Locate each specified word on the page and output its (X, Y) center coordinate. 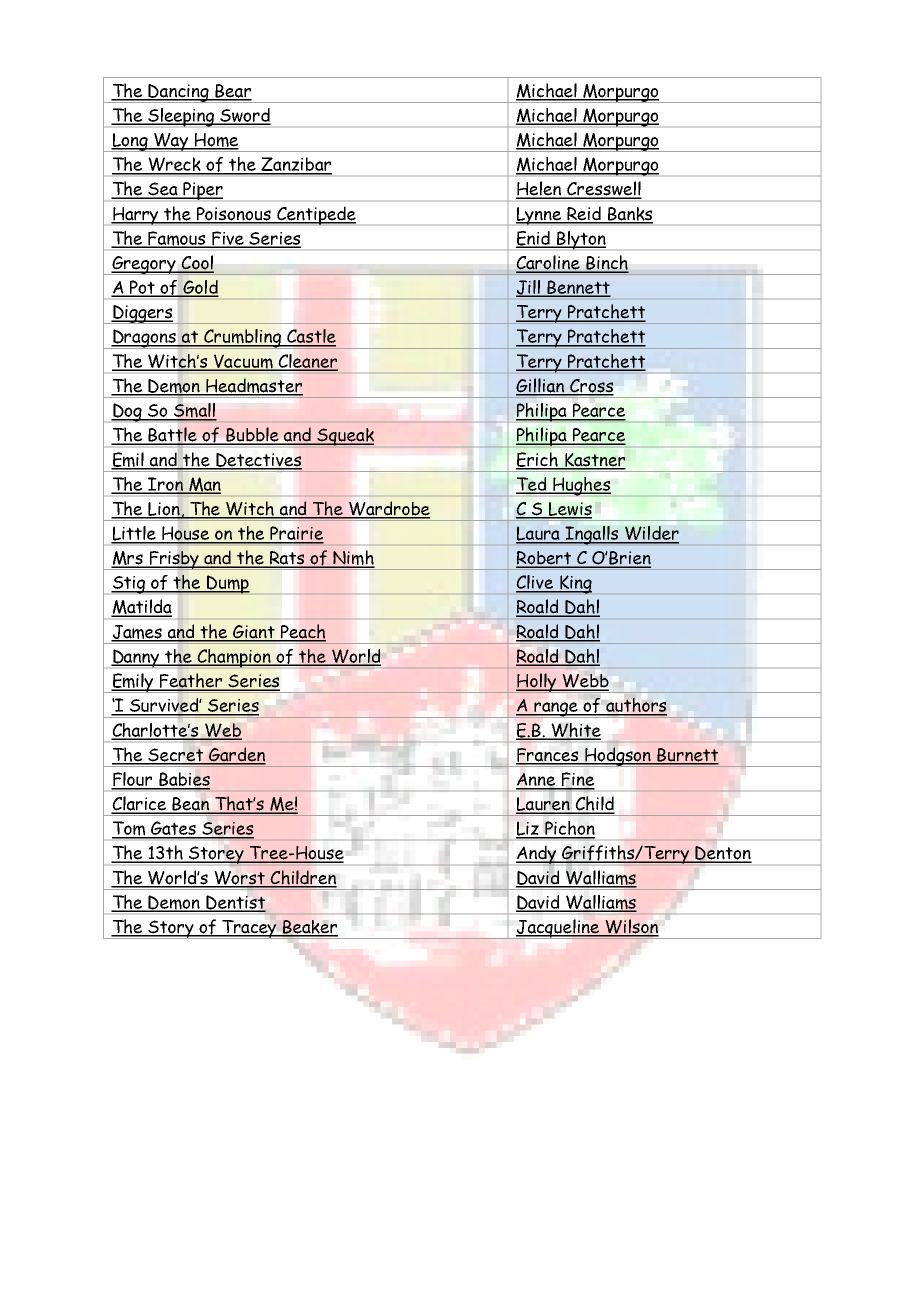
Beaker (309, 928)
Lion (164, 510)
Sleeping (181, 117)
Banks (629, 215)
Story (171, 929)
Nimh (353, 559)
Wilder (651, 534)
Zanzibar (295, 165)
